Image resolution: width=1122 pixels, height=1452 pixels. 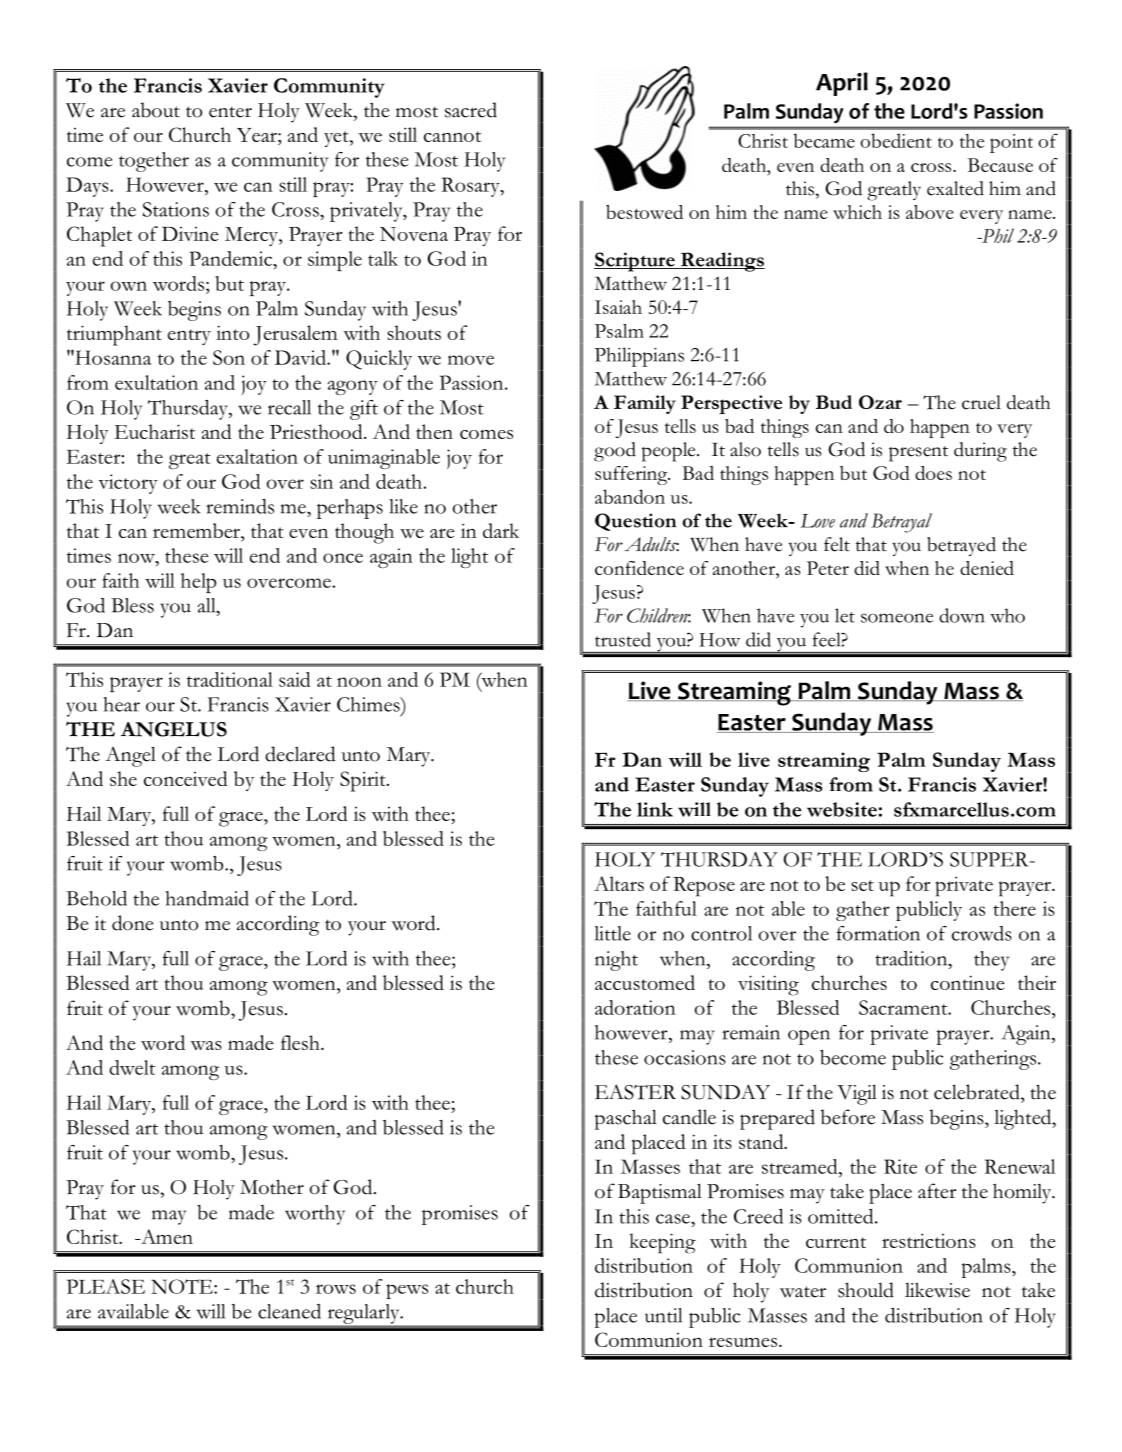 I want to click on obedient, so click(x=896, y=140).
